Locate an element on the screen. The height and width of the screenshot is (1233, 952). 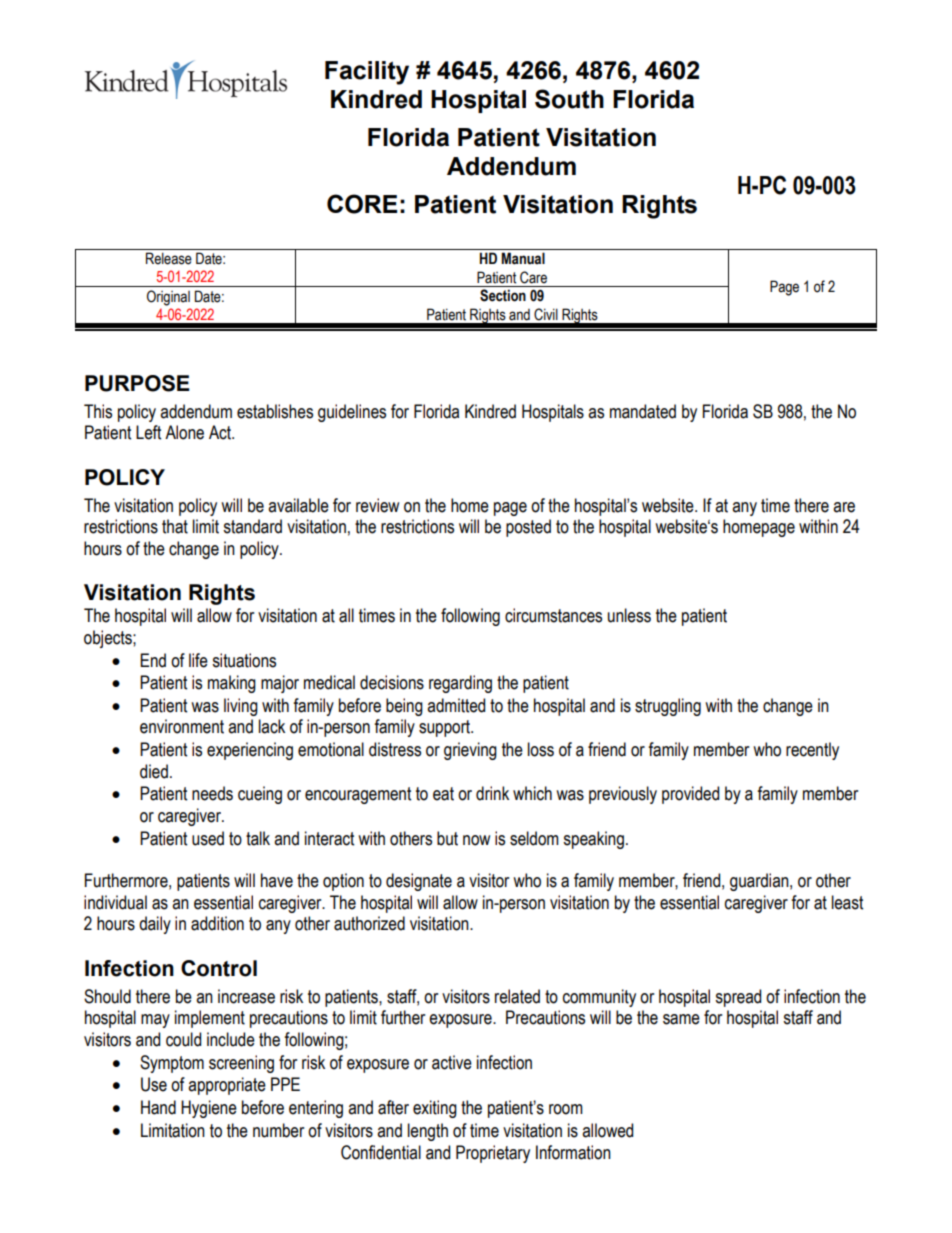
Hygiene is located at coordinates (209, 1109).
